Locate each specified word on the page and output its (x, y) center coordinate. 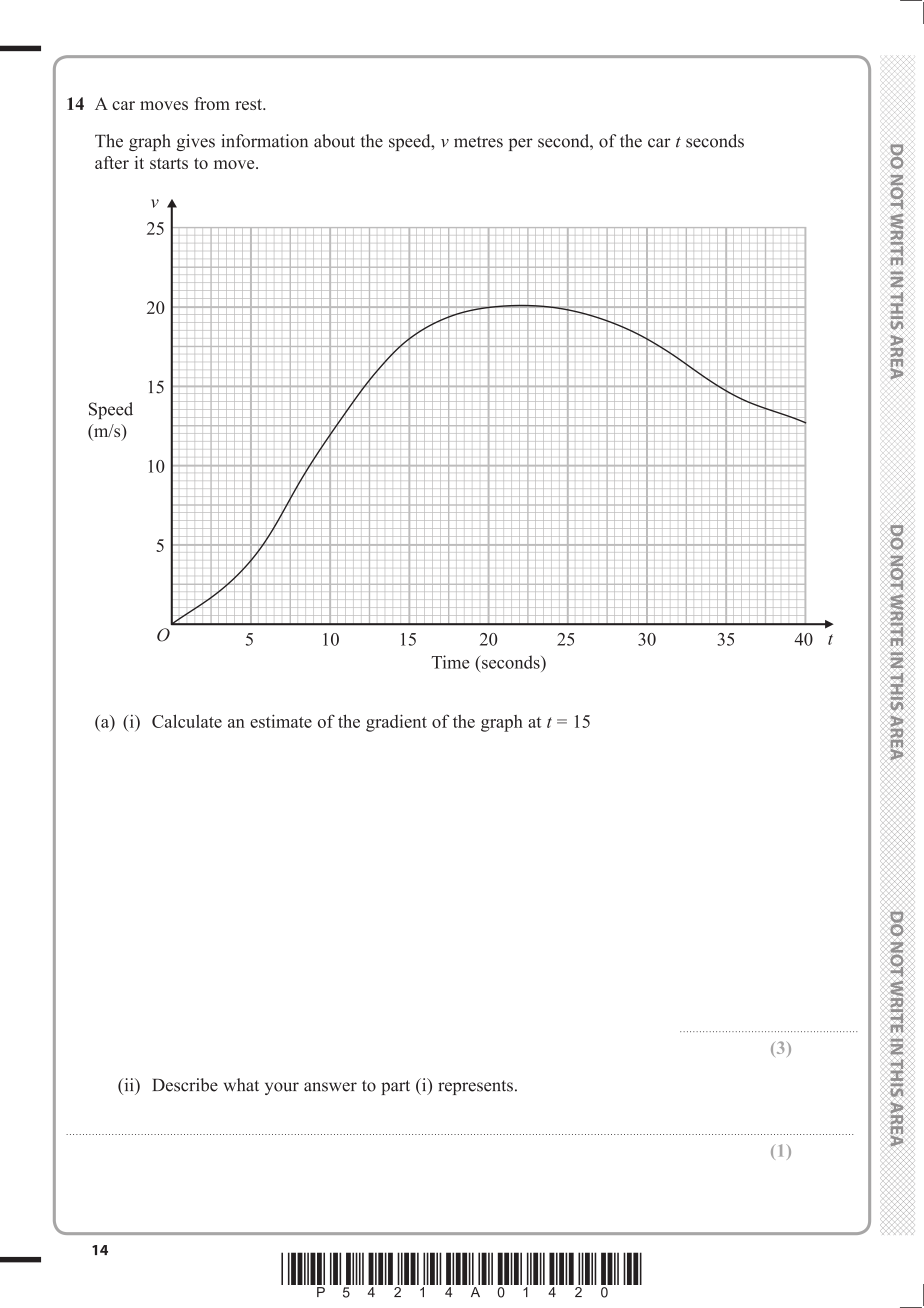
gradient (396, 723)
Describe (185, 1085)
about (334, 141)
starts (169, 163)
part (395, 1087)
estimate (281, 721)
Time (450, 662)
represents (475, 1087)
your (282, 1088)
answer (330, 1087)
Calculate (187, 721)
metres (478, 142)
